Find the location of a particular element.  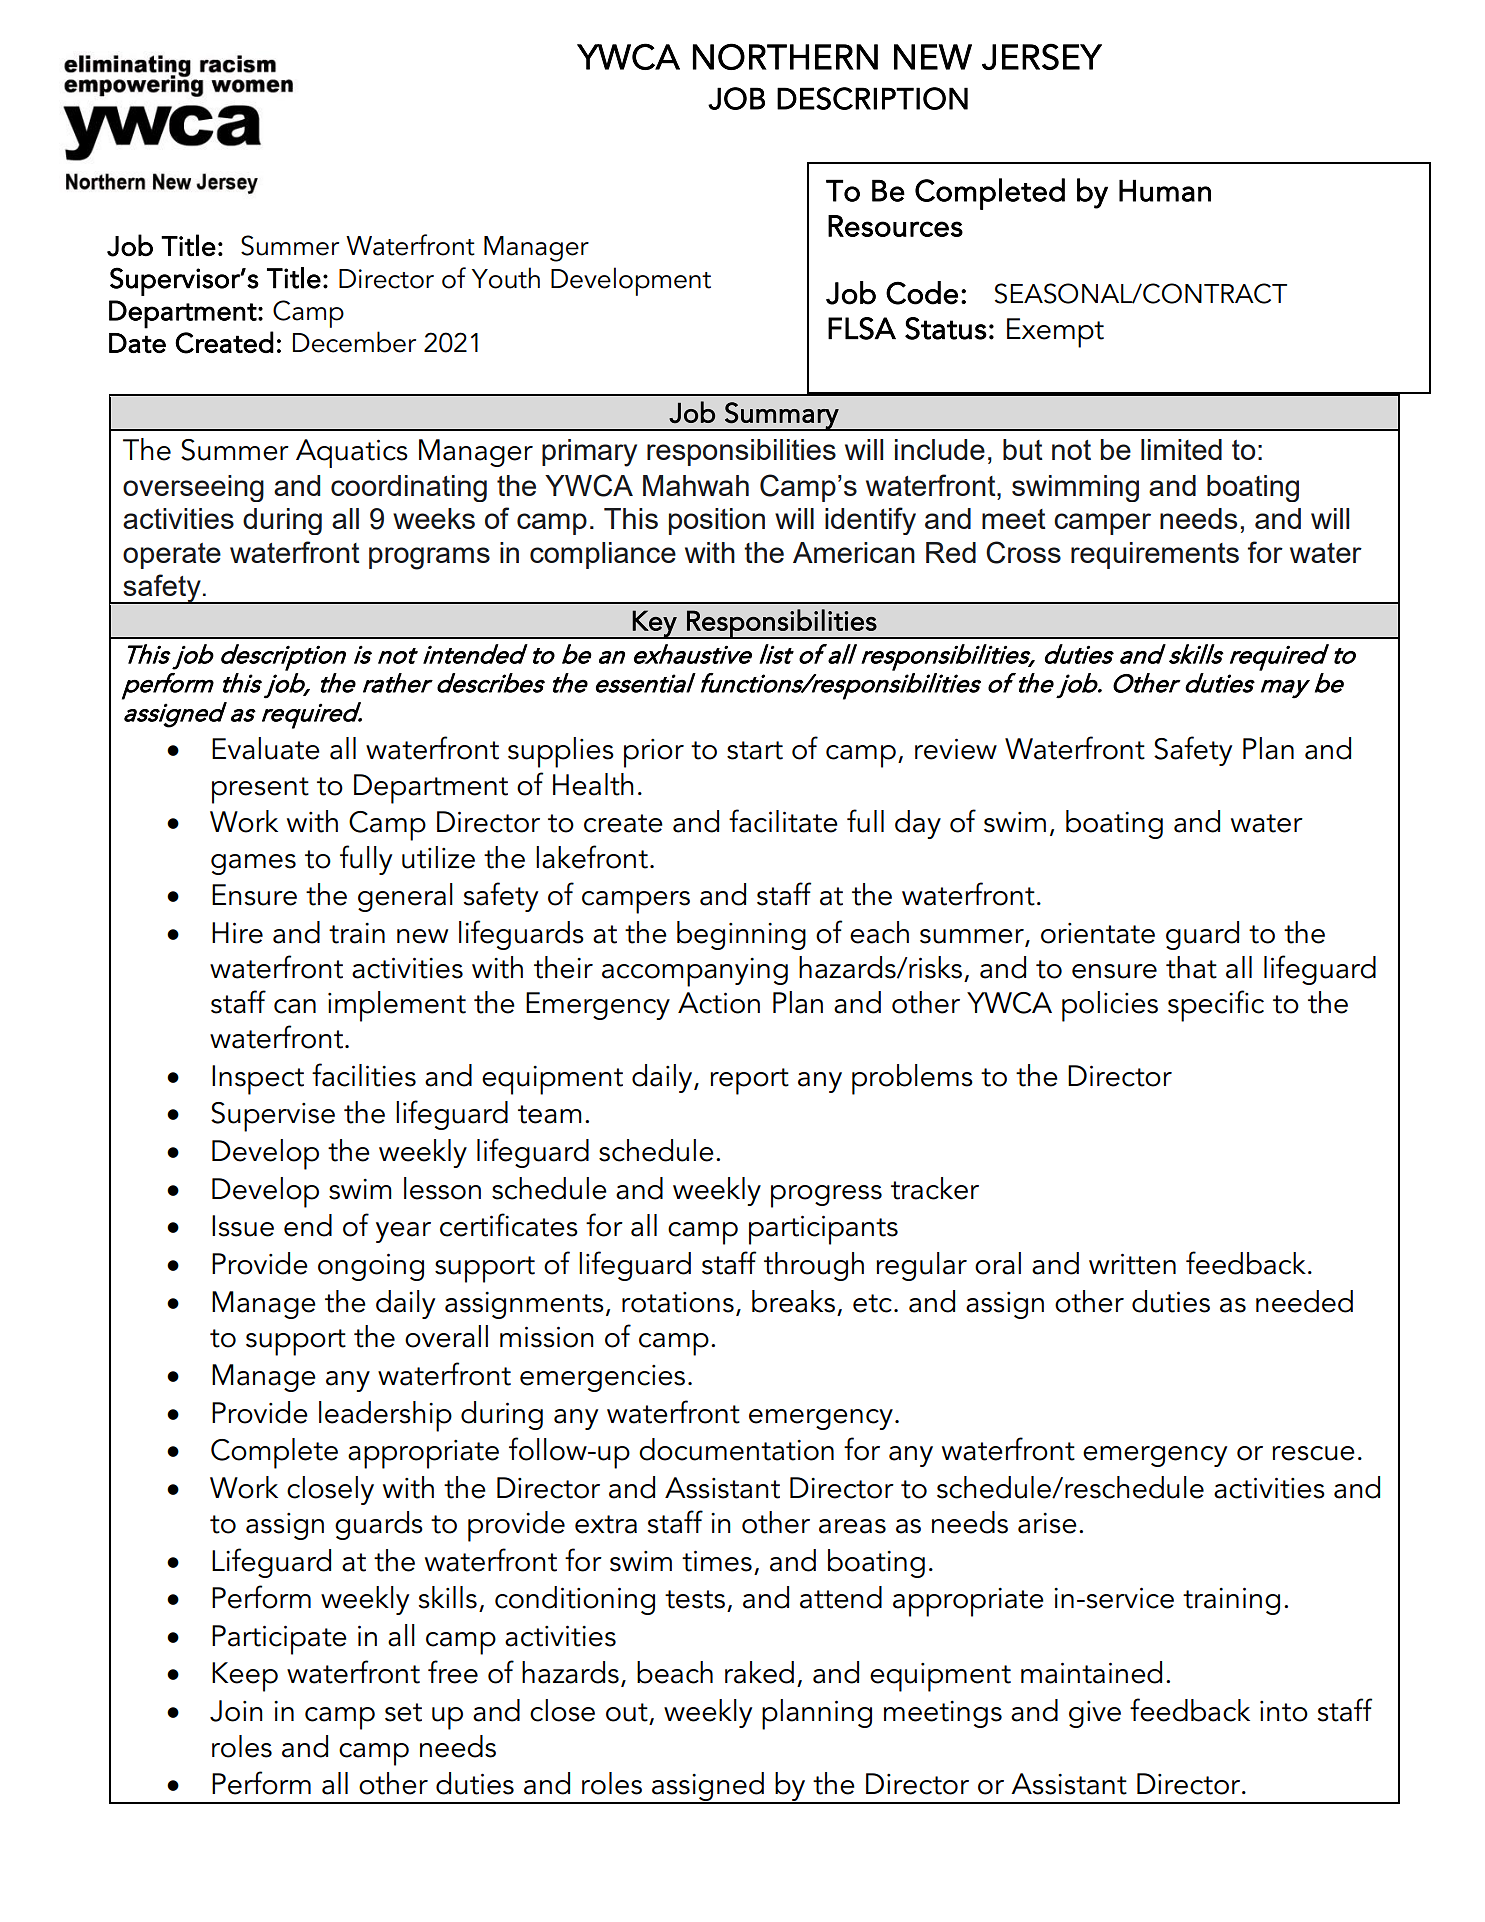

Youth is located at coordinates (505, 278).
